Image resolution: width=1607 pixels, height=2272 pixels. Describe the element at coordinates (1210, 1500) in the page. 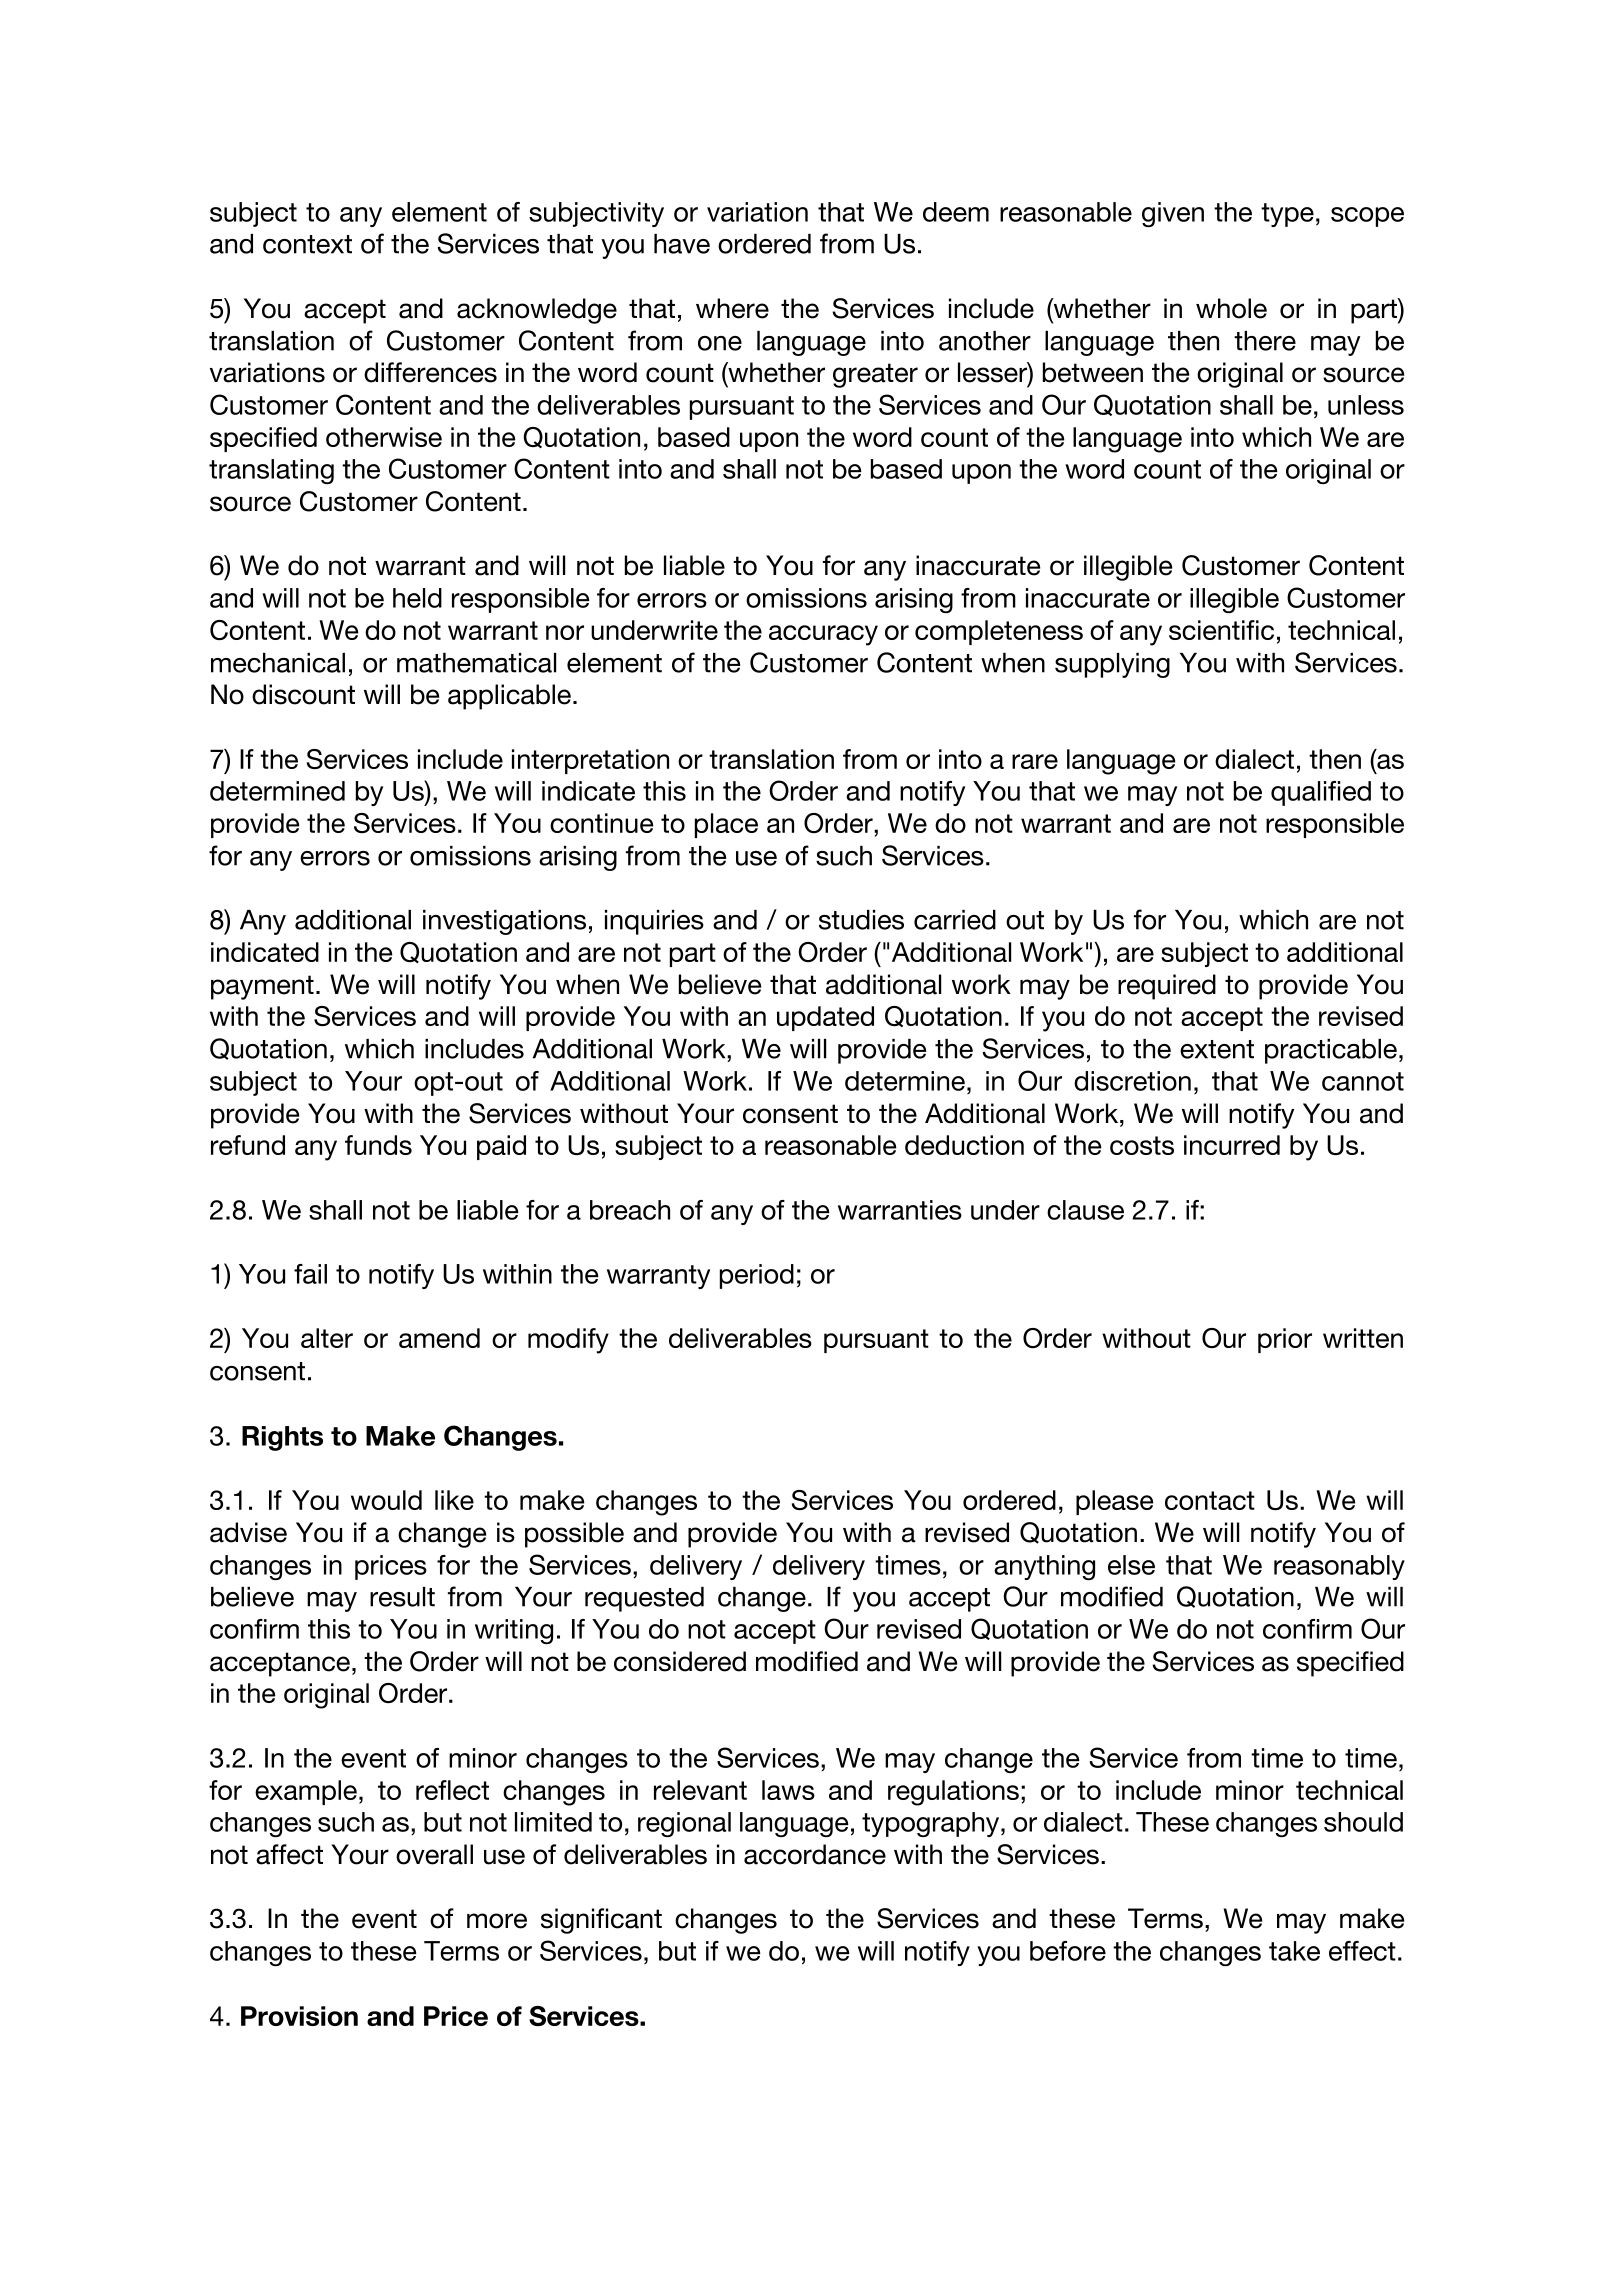

I see `contact` at that location.
